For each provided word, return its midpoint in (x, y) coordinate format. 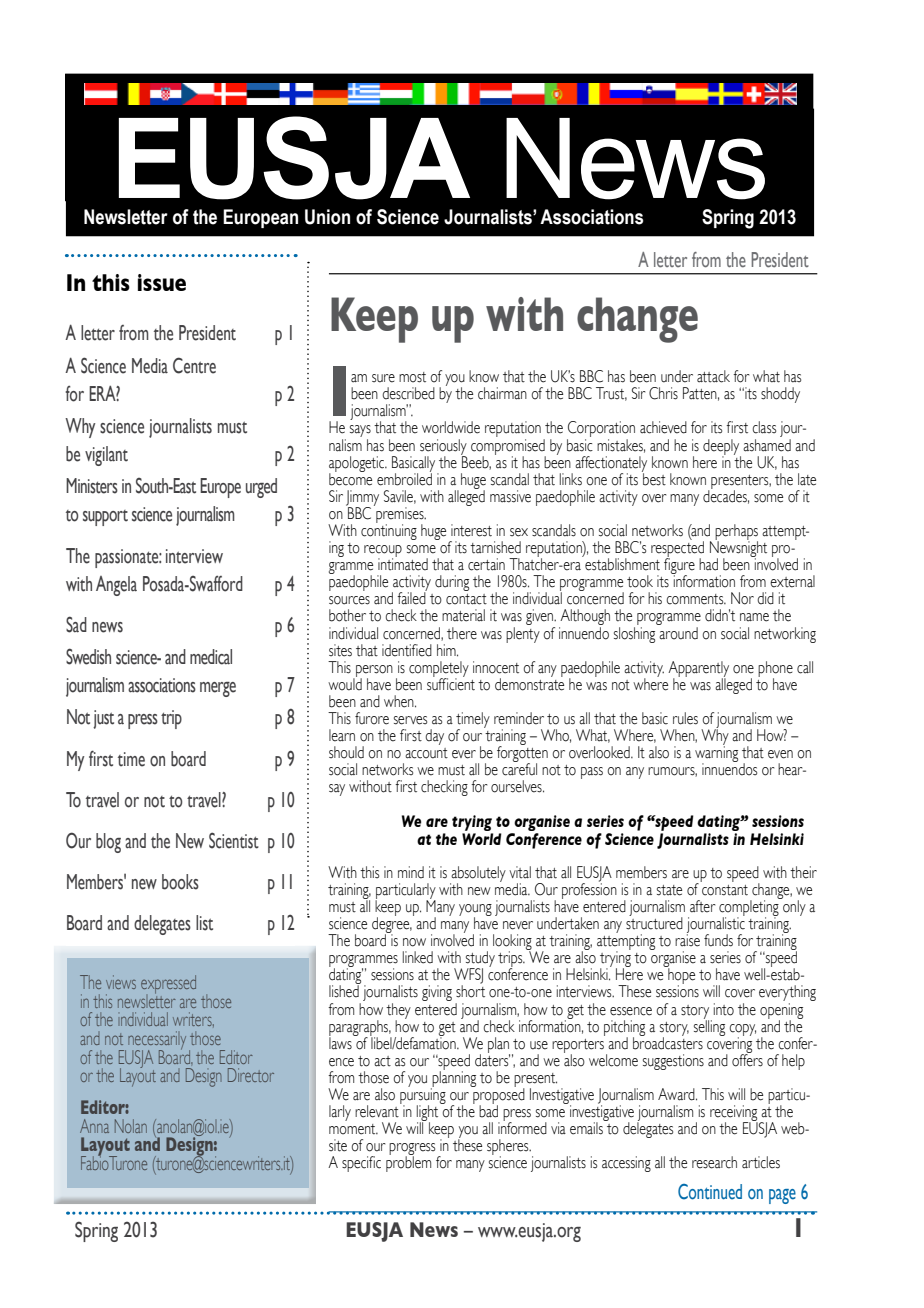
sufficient (451, 683)
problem (408, 1163)
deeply (722, 448)
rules (685, 718)
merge (218, 689)
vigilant (106, 456)
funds (718, 940)
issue (162, 282)
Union (327, 217)
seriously (443, 448)
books (180, 882)
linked (418, 957)
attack (713, 376)
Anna (94, 1126)
